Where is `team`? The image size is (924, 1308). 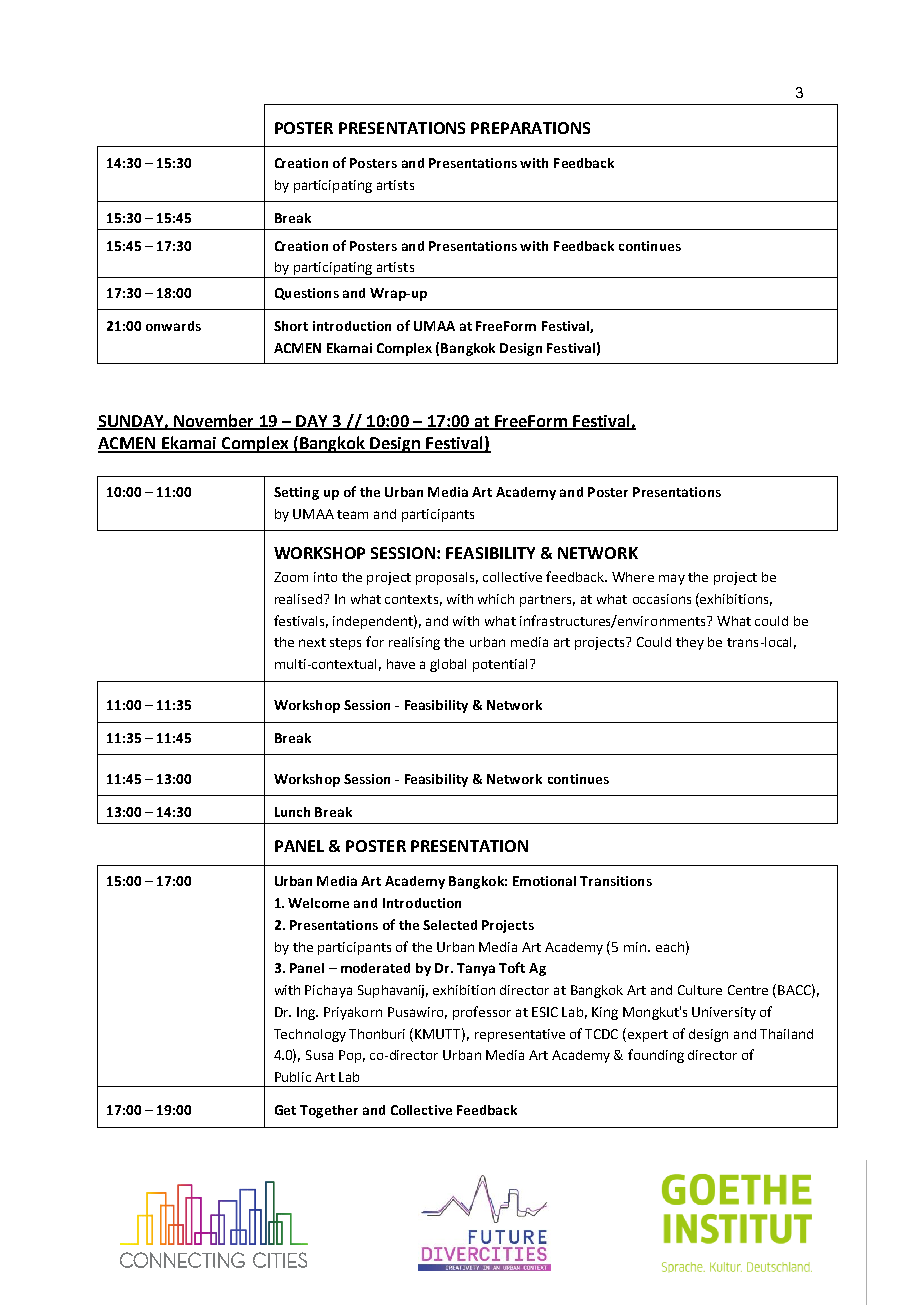
team is located at coordinates (352, 514).
